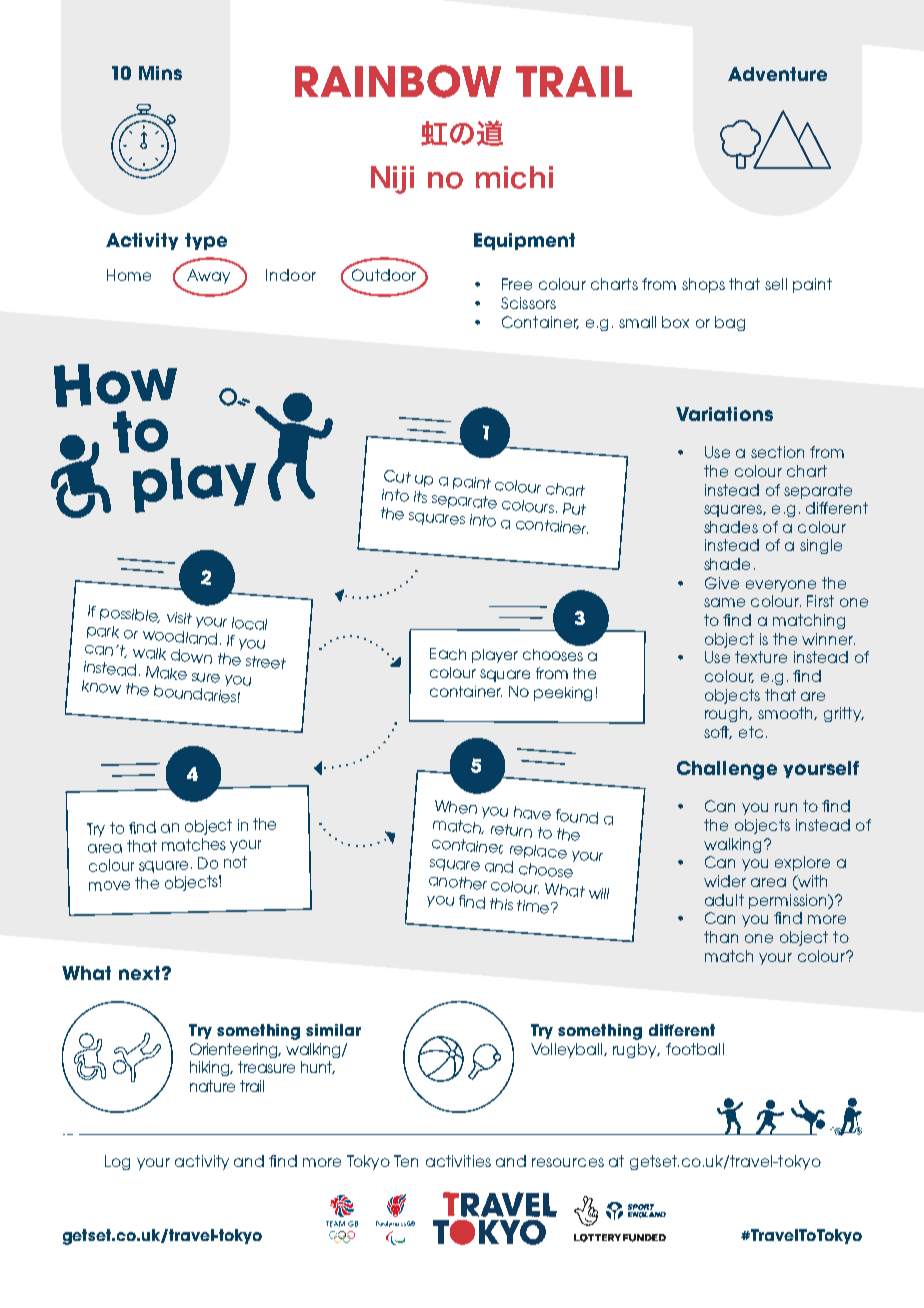  Describe the element at coordinates (160, 73) in the document. I see `Mins` at that location.
